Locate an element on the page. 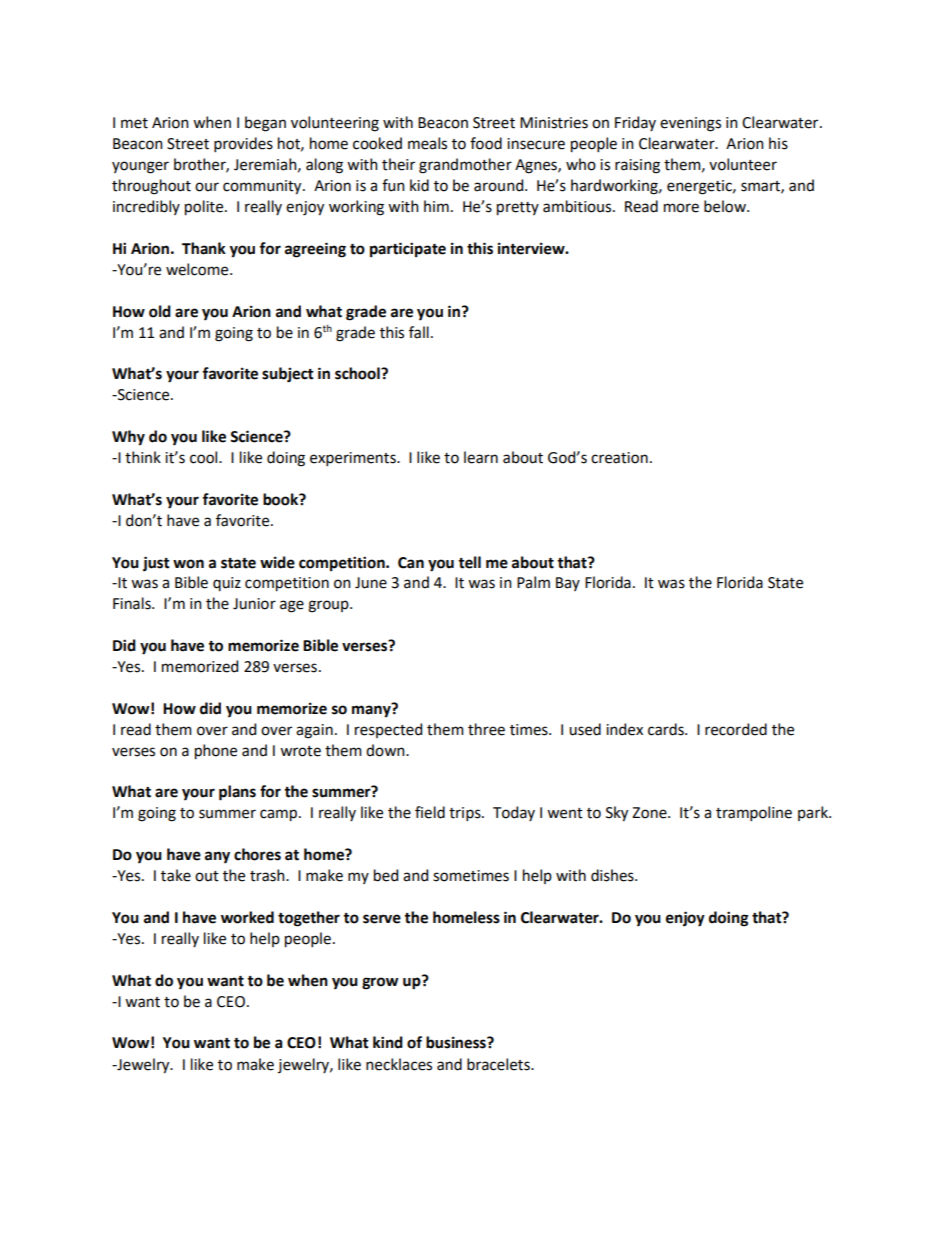 The image size is (952, 1233). Zone is located at coordinates (650, 813).
